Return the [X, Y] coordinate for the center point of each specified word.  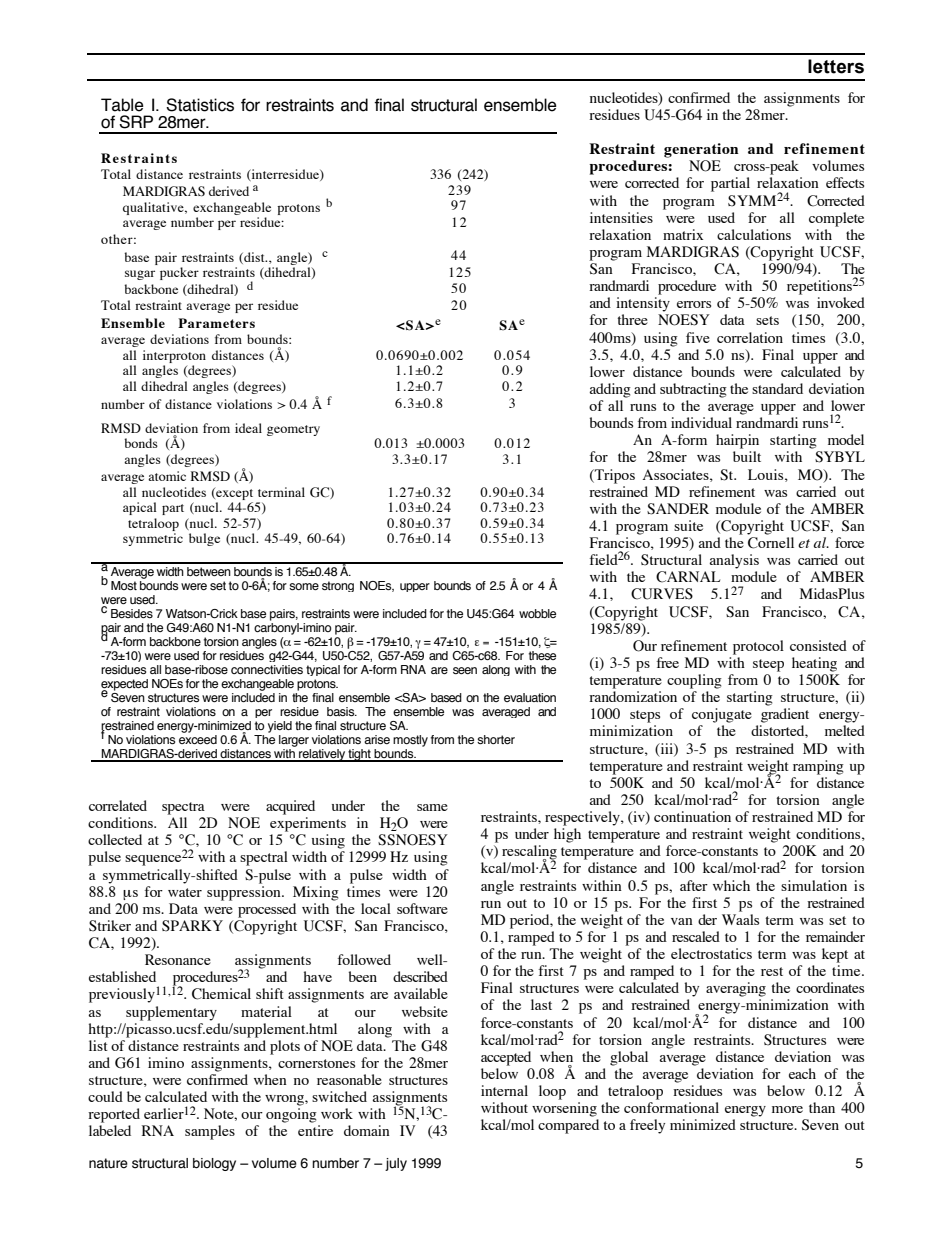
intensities [621, 217]
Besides [132, 613]
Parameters [216, 323]
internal [504, 1090]
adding [610, 390]
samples [210, 1132]
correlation [750, 337]
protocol [758, 647]
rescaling [529, 853]
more [787, 1109]
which [731, 885]
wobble [537, 613]
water [185, 892]
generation [701, 150]
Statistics [200, 105]
